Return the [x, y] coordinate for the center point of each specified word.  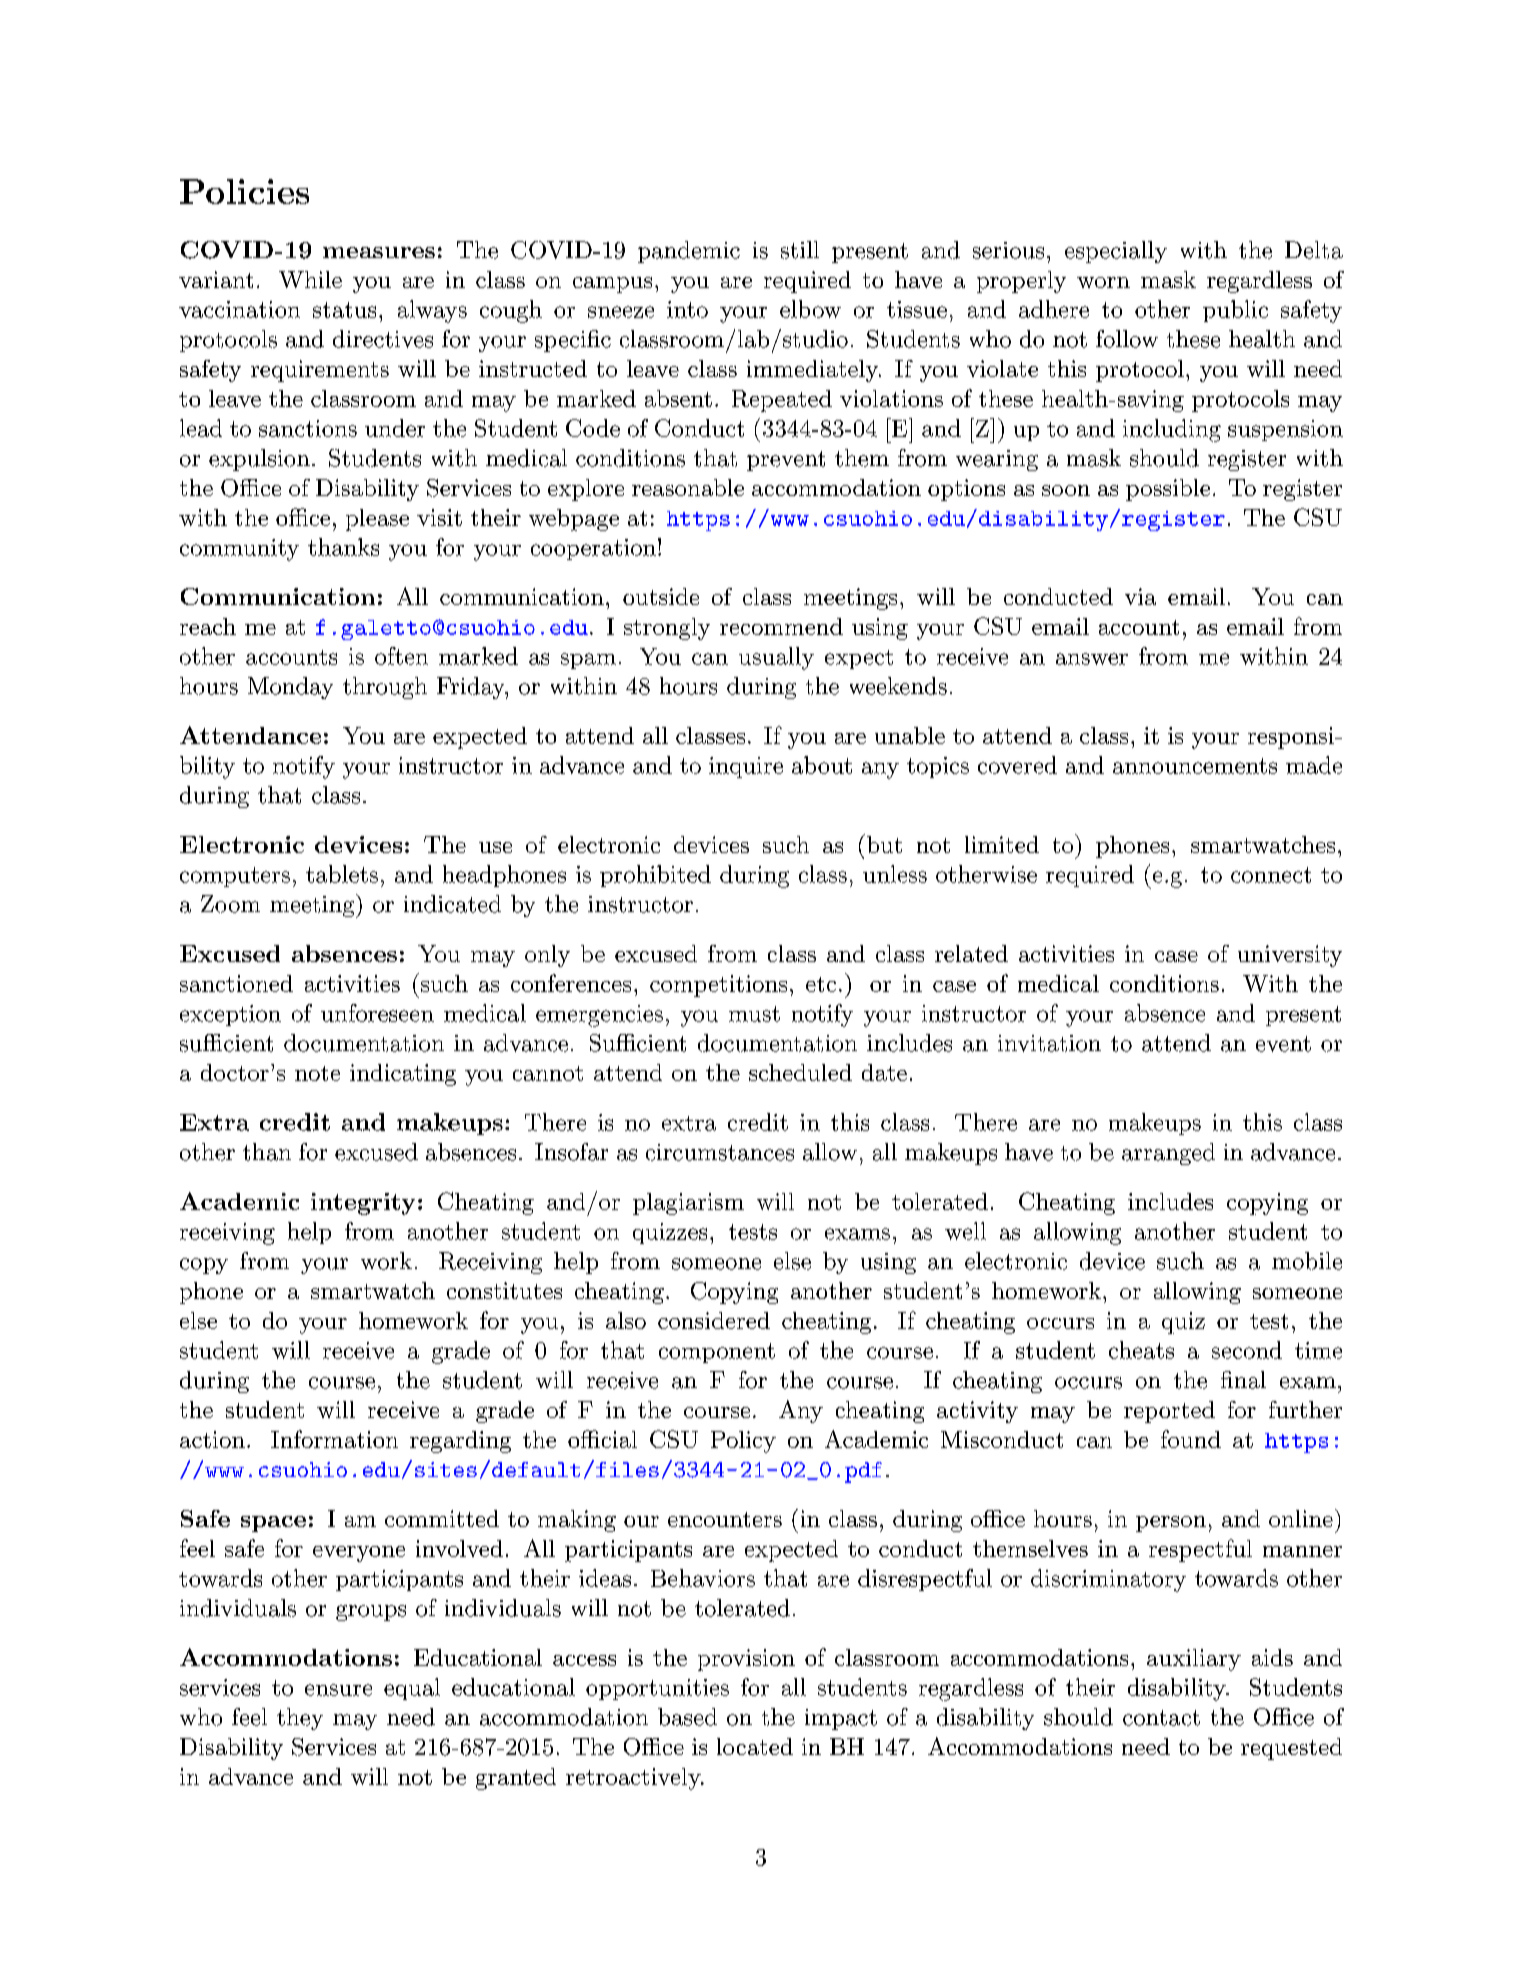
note [317, 1073]
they [300, 1719]
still [800, 250]
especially [1116, 252]
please [377, 520]
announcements [1195, 766]
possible [1168, 490]
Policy [743, 1442]
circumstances [720, 1152]
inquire [746, 767]
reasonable [688, 487]
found [1191, 1439]
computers [235, 877]
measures [379, 252]
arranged [1168, 1154]
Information [334, 1439]
